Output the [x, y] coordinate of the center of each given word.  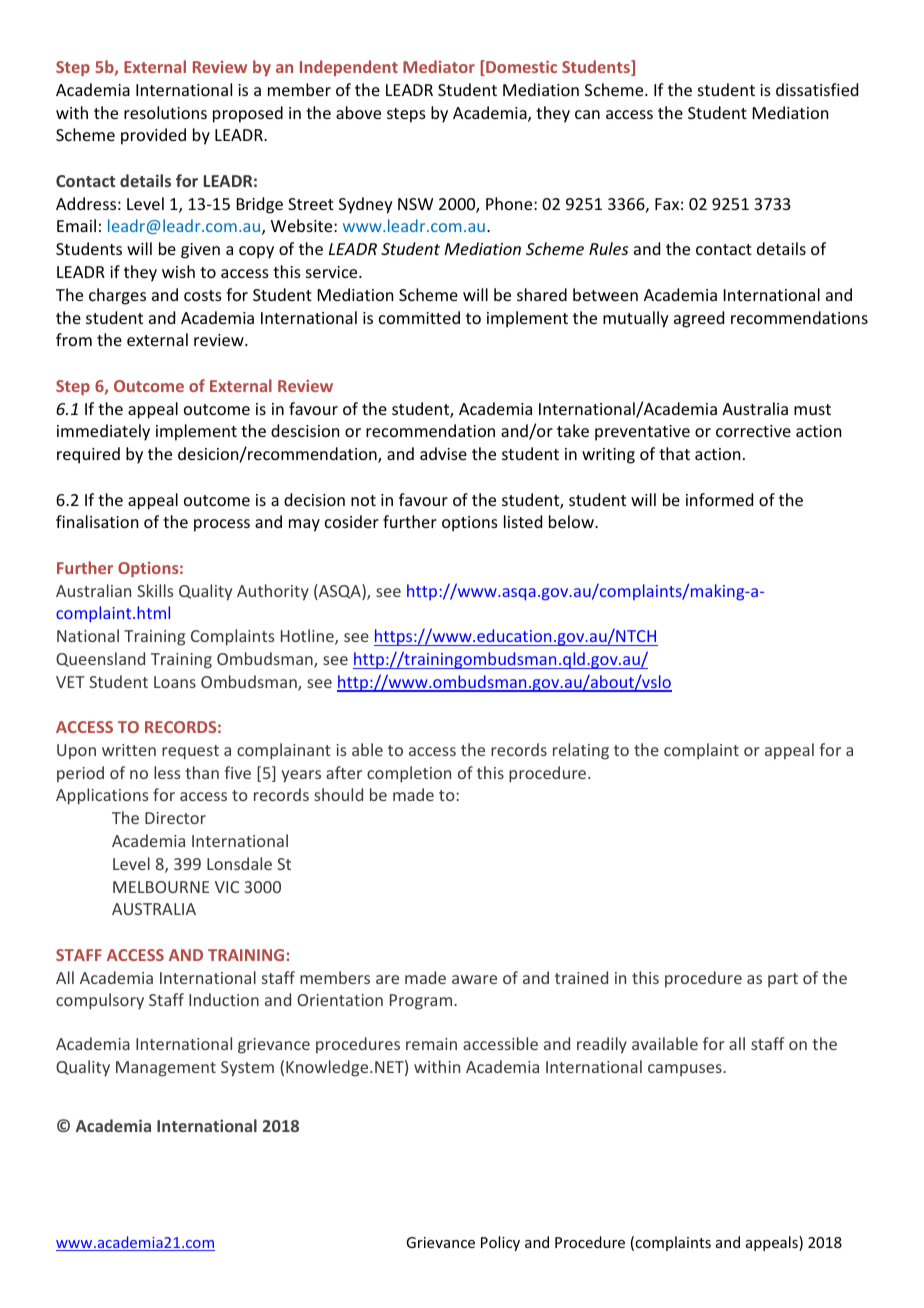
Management [166, 1069]
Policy [500, 1243]
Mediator [439, 66]
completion [409, 774]
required [88, 455]
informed [719, 499]
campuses [686, 1070]
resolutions [165, 112]
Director [175, 818]
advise [443, 453]
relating [581, 751]
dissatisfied [817, 89]
